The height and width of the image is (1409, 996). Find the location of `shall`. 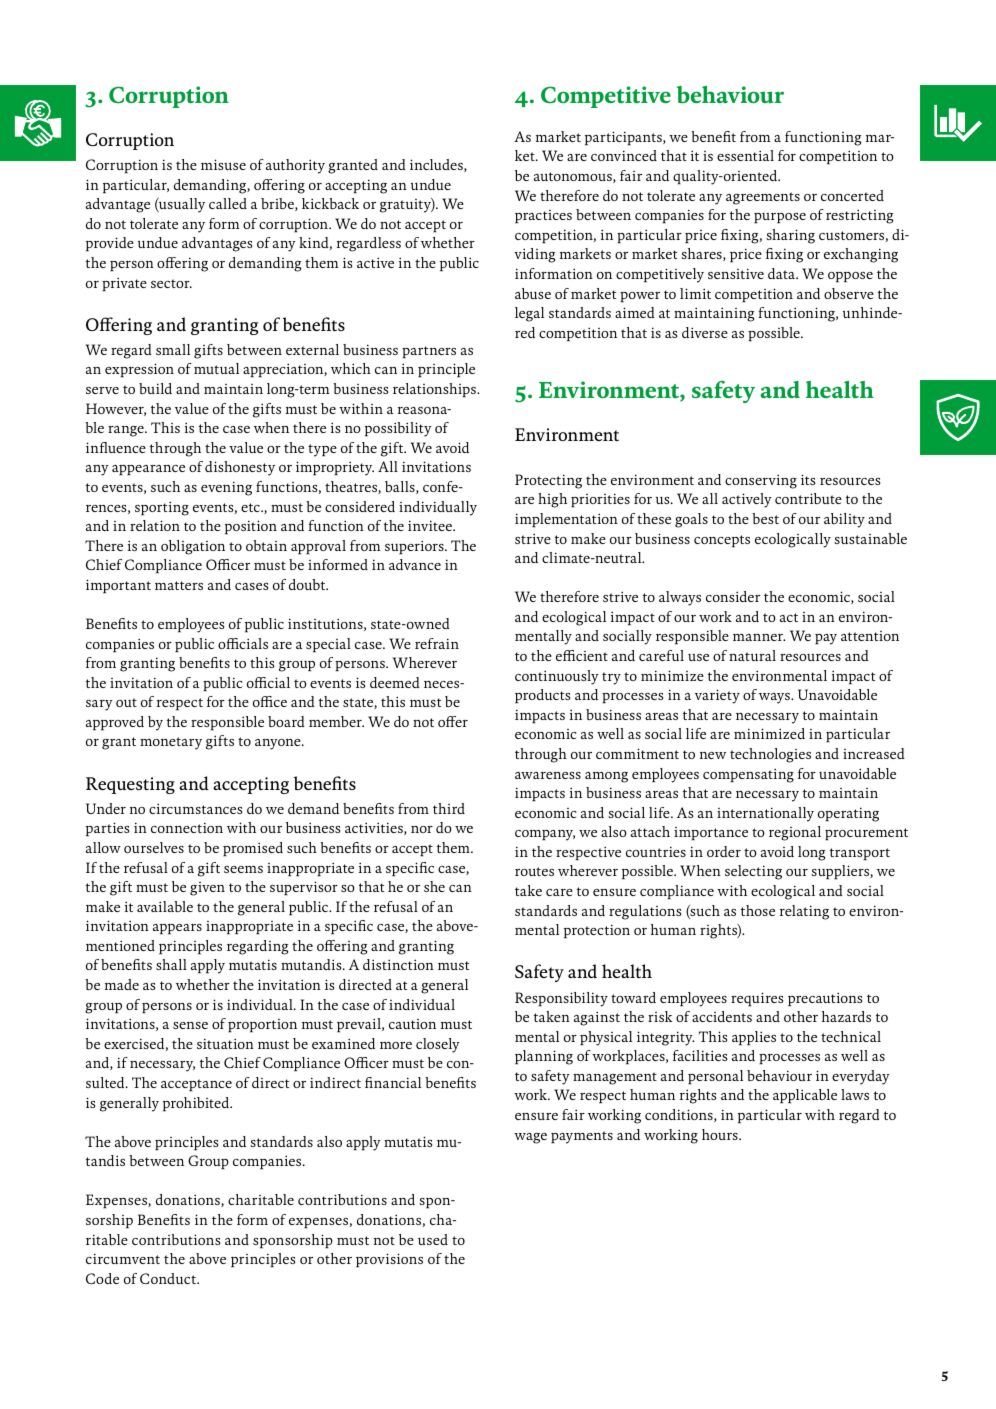

shall is located at coordinates (171, 964).
